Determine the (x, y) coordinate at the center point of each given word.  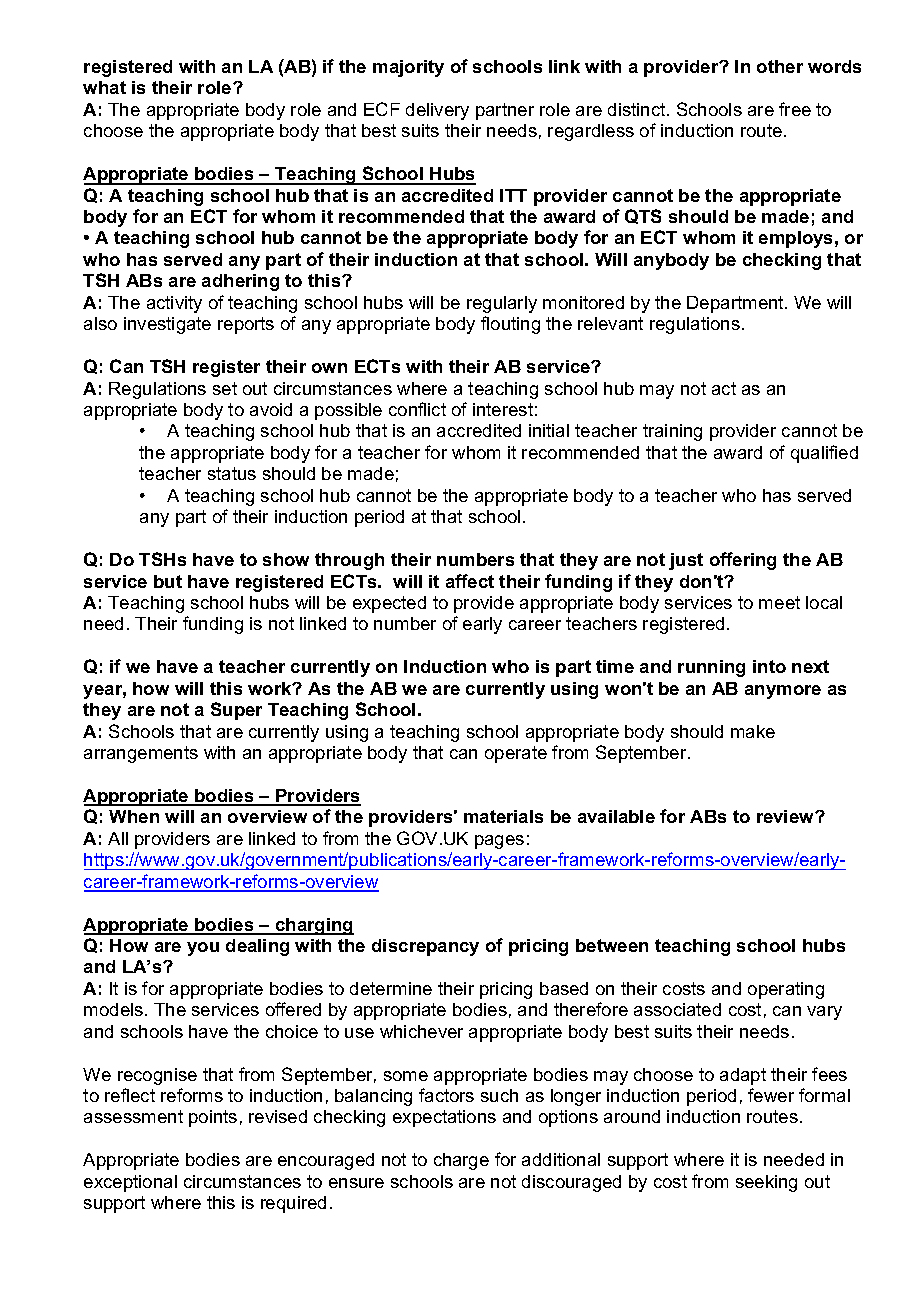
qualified (824, 454)
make (753, 731)
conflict (417, 409)
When (134, 816)
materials (503, 816)
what (104, 87)
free (795, 109)
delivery (437, 111)
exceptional (130, 1183)
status (232, 473)
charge (461, 1161)
